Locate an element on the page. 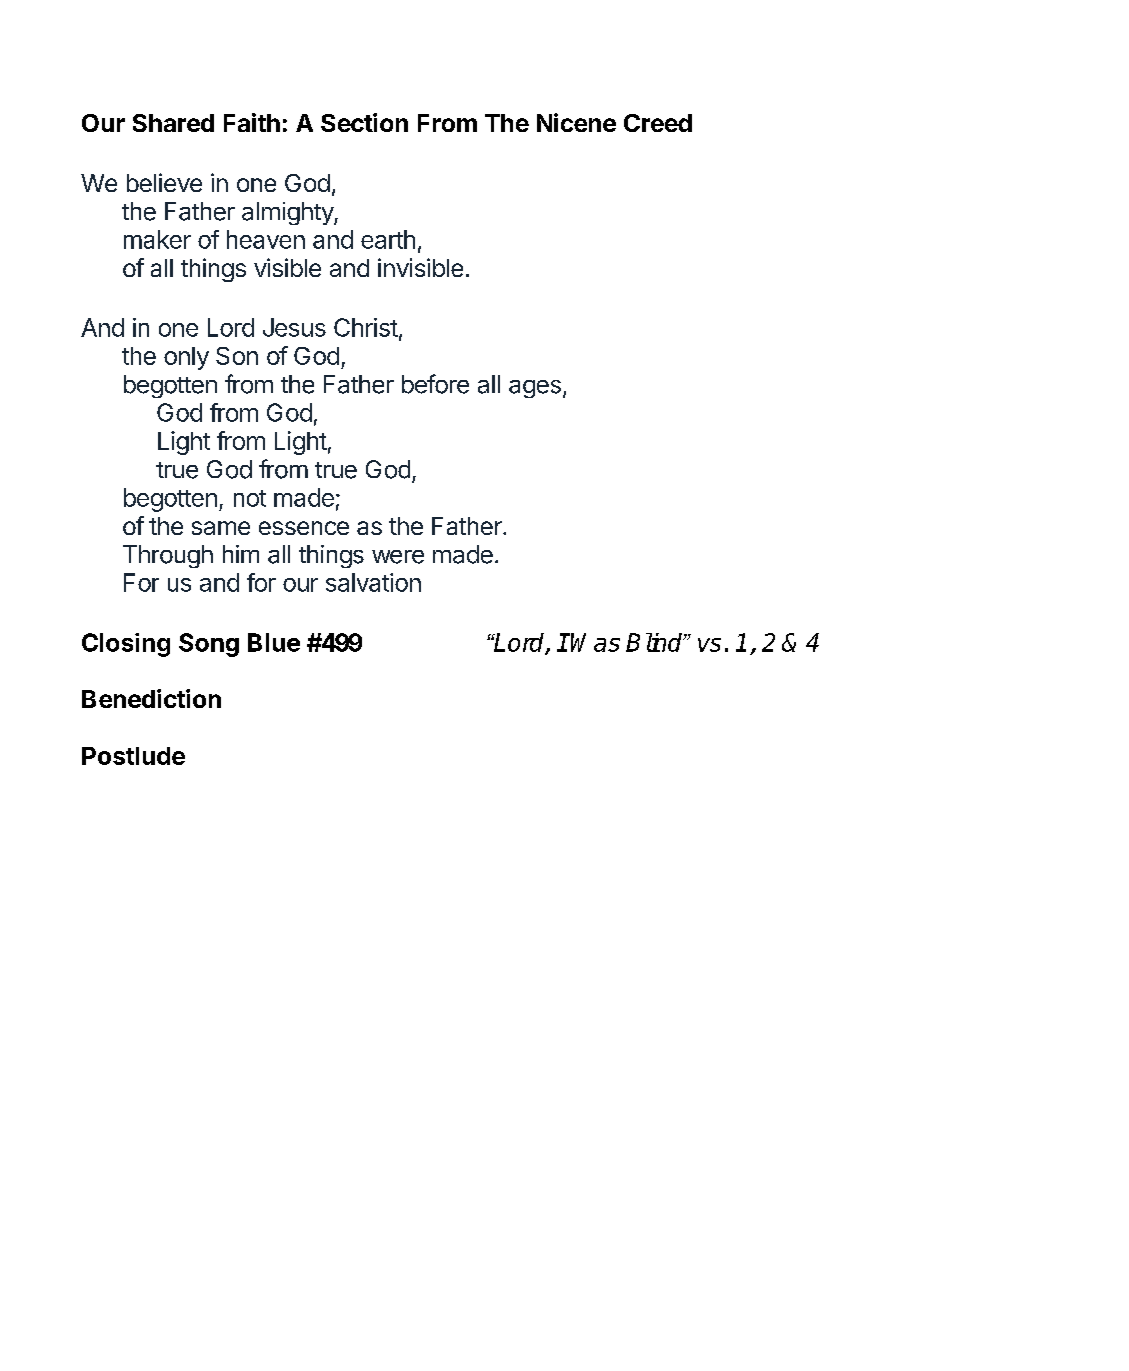  Through is located at coordinates (168, 556).
